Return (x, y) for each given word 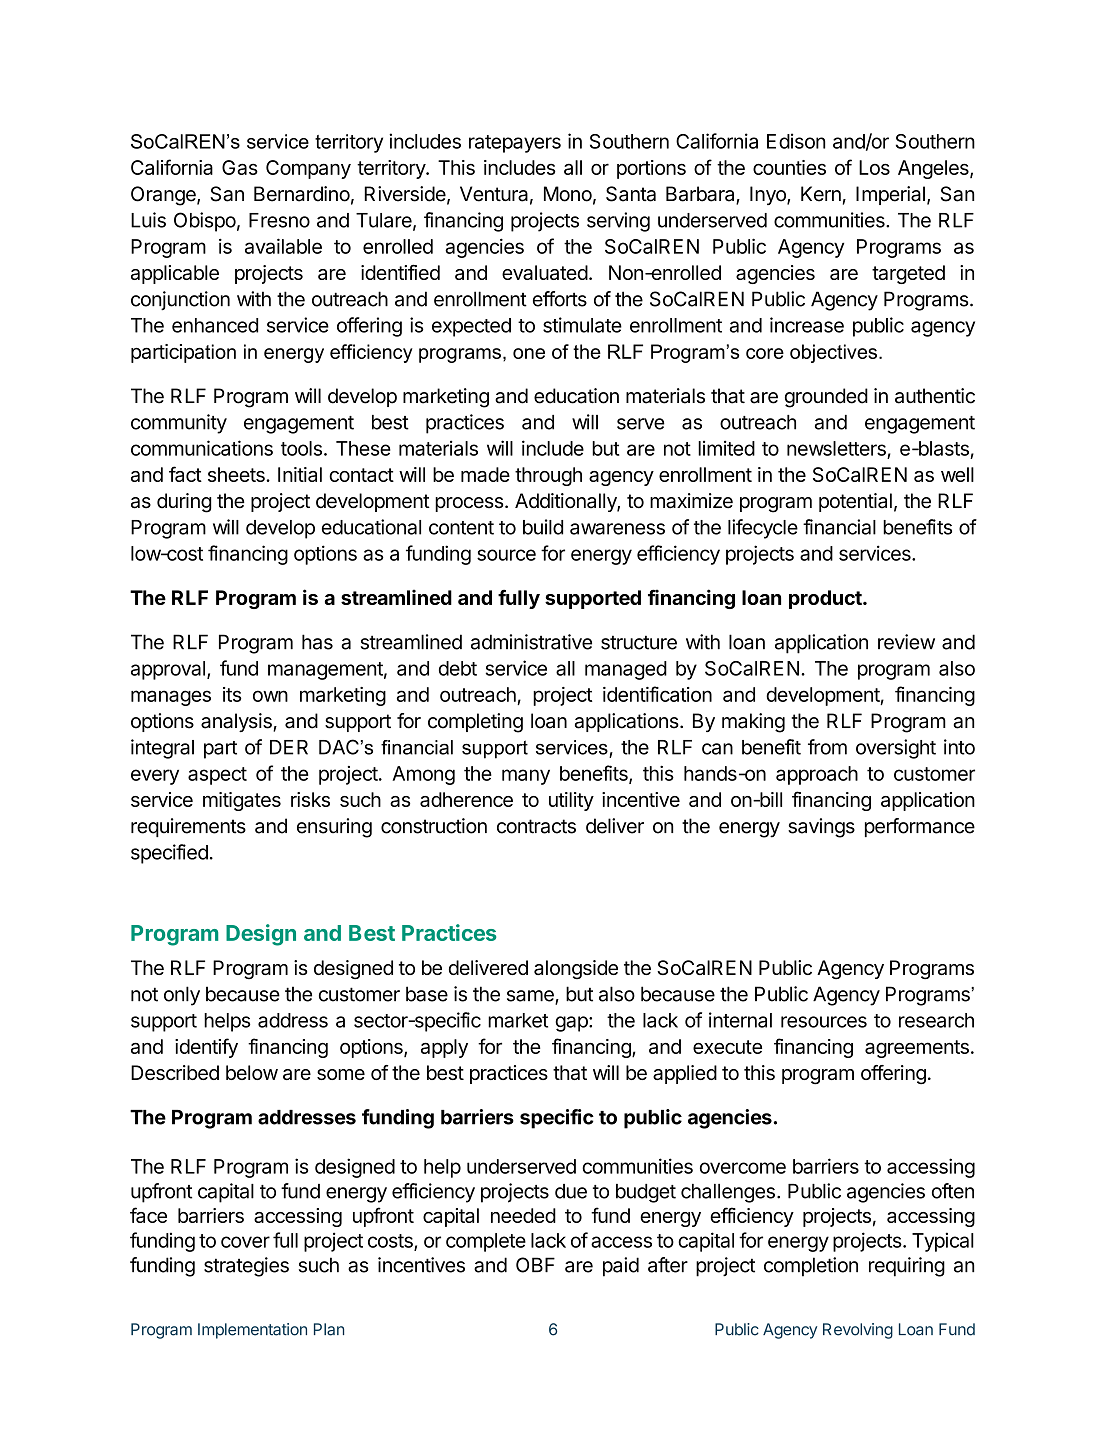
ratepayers (515, 144)
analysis (237, 722)
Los (874, 167)
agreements (917, 1049)
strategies (246, 1267)
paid (621, 1267)
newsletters (836, 448)
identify (206, 1048)
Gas (240, 167)
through (548, 476)
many (526, 777)
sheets (237, 474)
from (827, 747)
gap (572, 1024)
